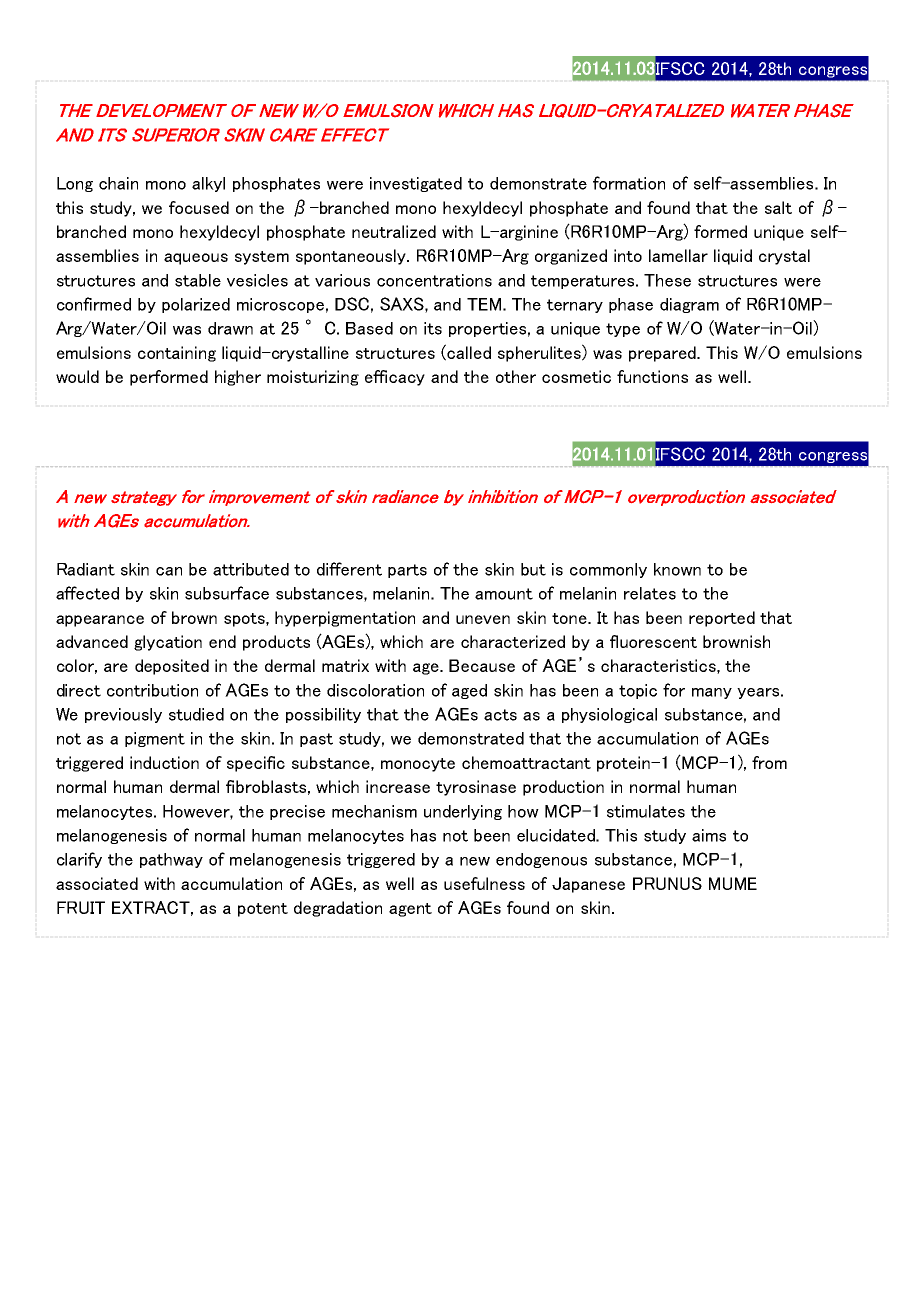  I want to click on focused, so click(199, 207).
